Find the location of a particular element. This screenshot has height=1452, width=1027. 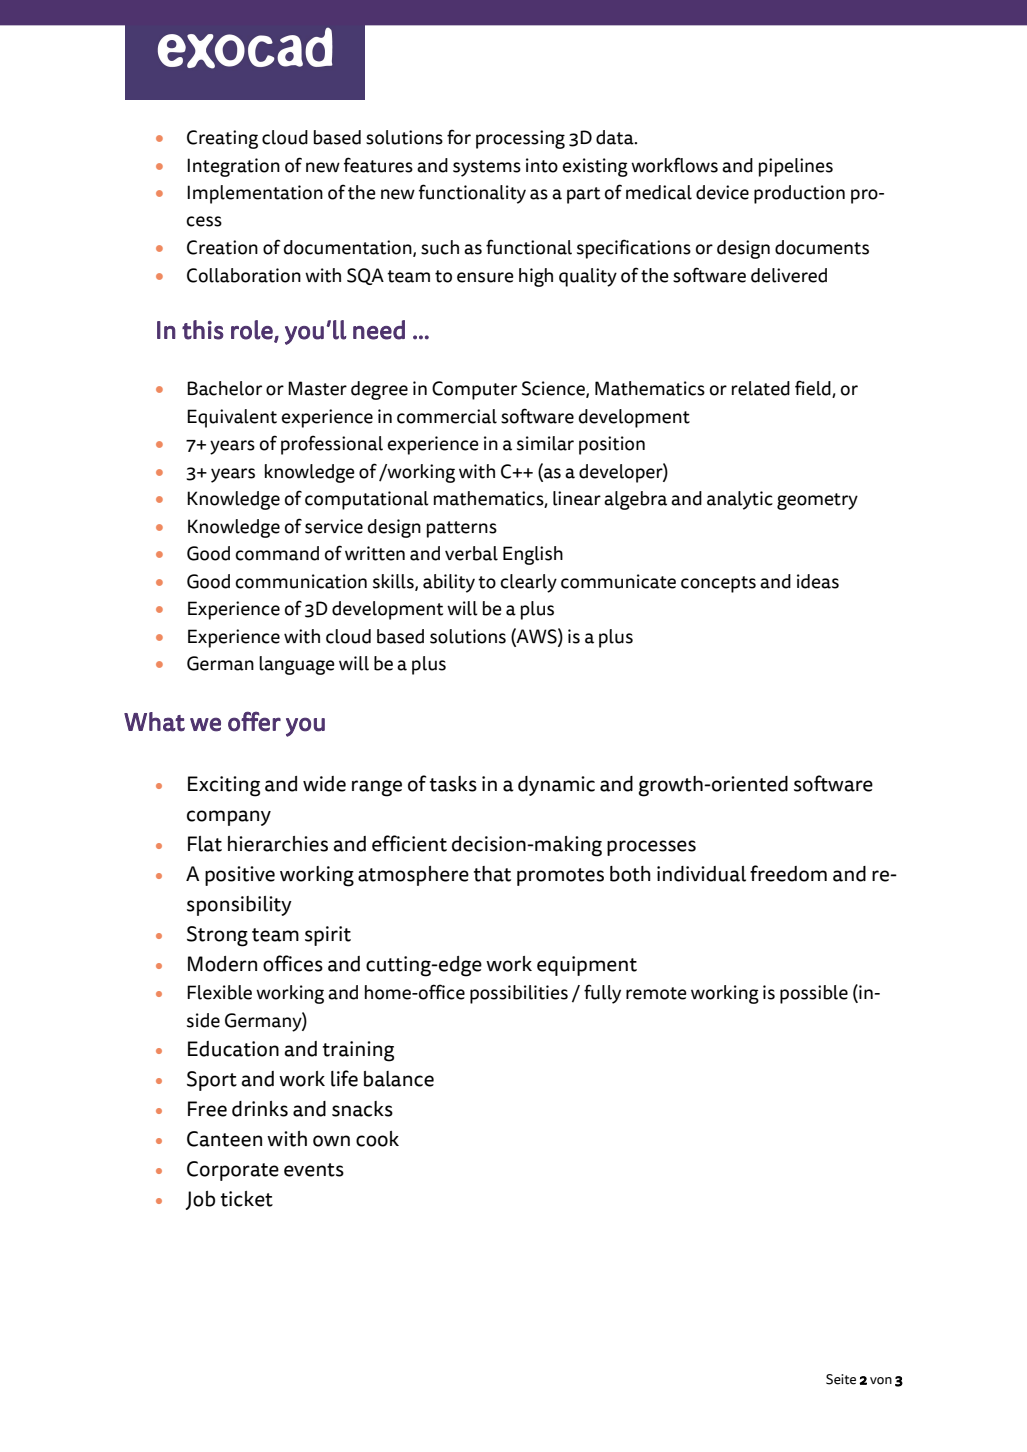

pipelines is located at coordinates (796, 167).
